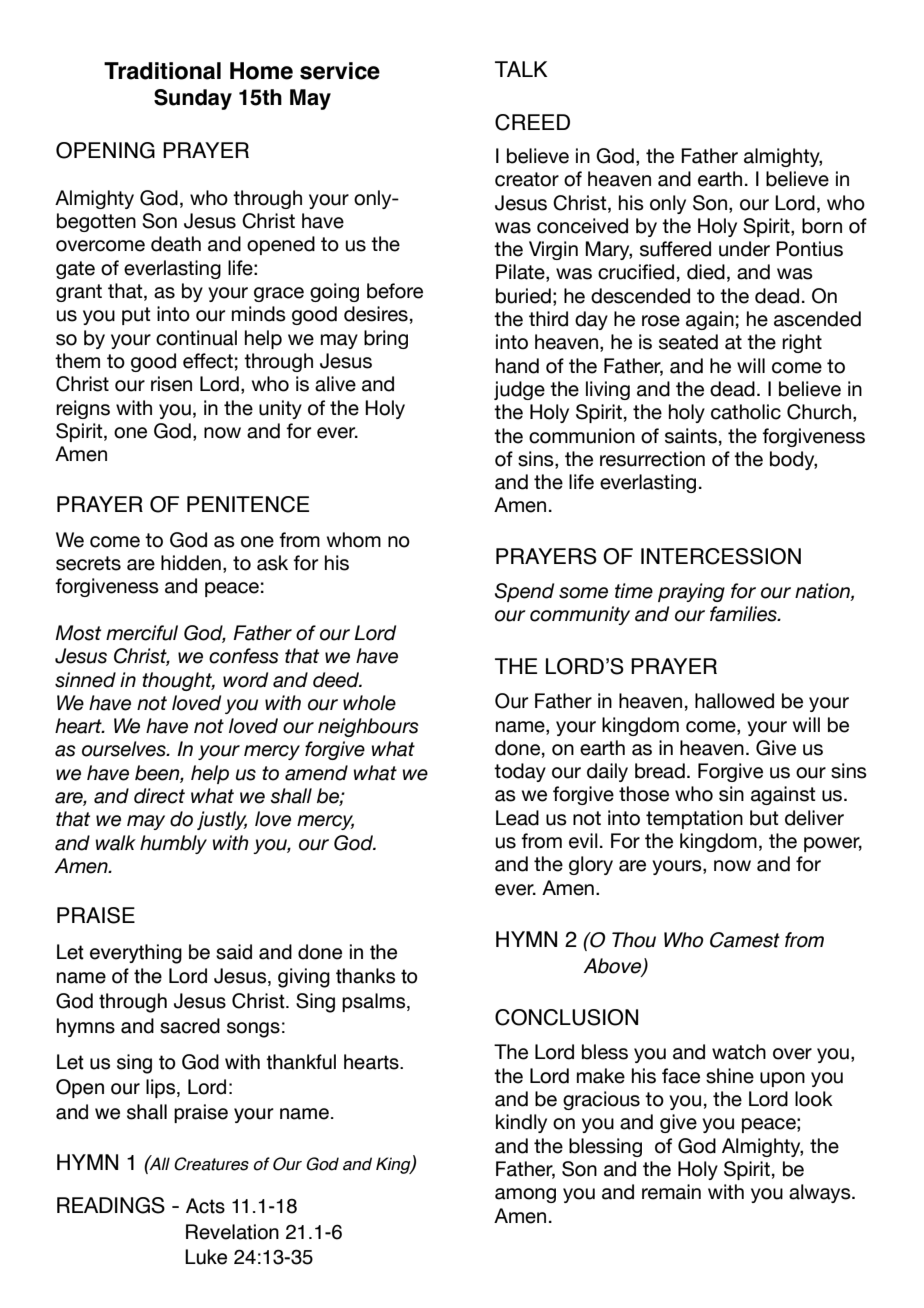 This page has width=924, height=1308. Describe the element at coordinates (193, 99) in the page. I see `Sunday` at that location.
